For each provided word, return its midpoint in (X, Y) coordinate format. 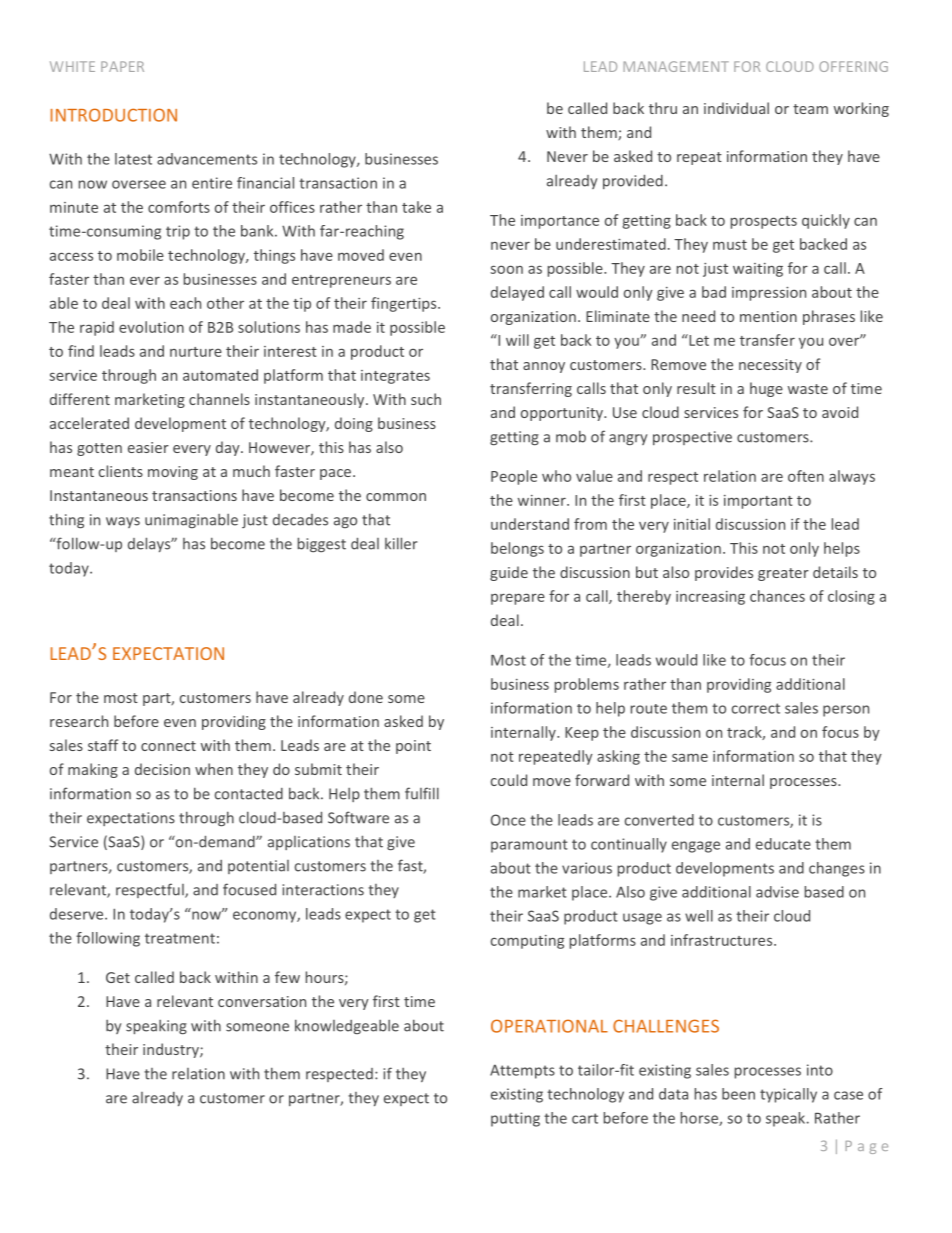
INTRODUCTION (114, 115)
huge (766, 389)
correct (756, 708)
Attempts (522, 1071)
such (426, 399)
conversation (262, 1001)
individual (736, 108)
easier (148, 447)
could (509, 780)
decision (162, 769)
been (738, 1094)
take (416, 207)
